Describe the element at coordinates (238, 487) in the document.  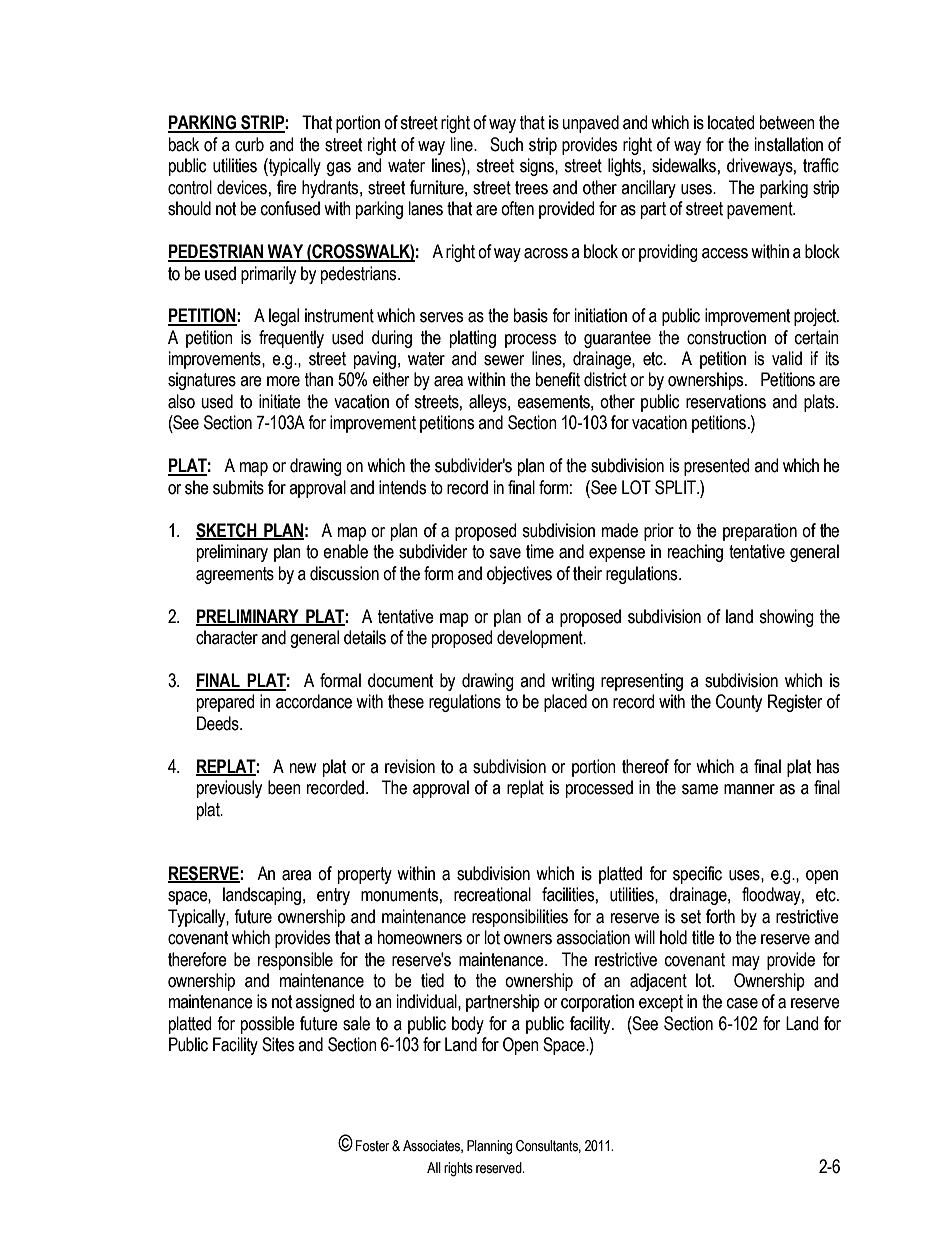
I see `submits` at that location.
